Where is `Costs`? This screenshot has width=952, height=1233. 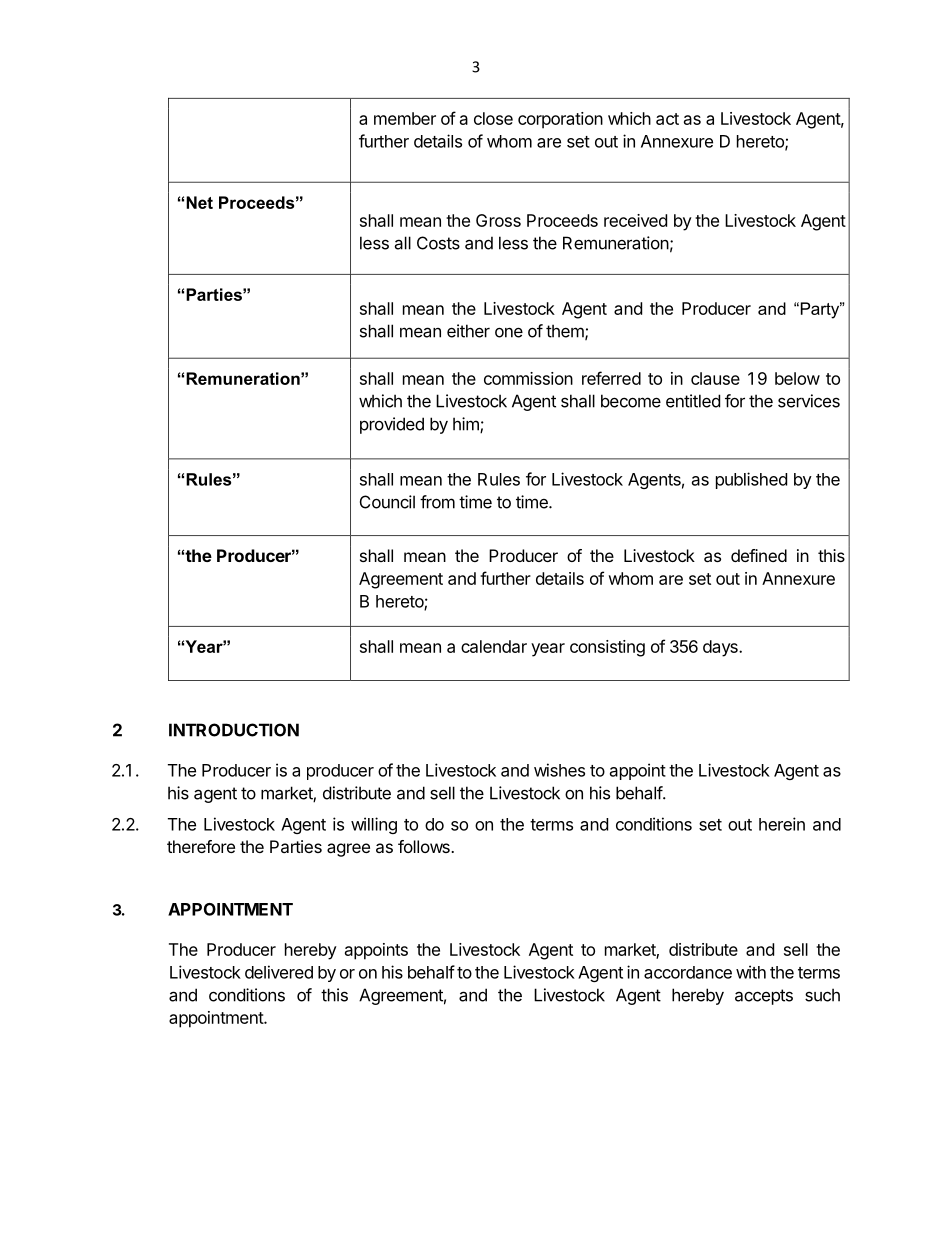
Costs is located at coordinates (438, 243).
